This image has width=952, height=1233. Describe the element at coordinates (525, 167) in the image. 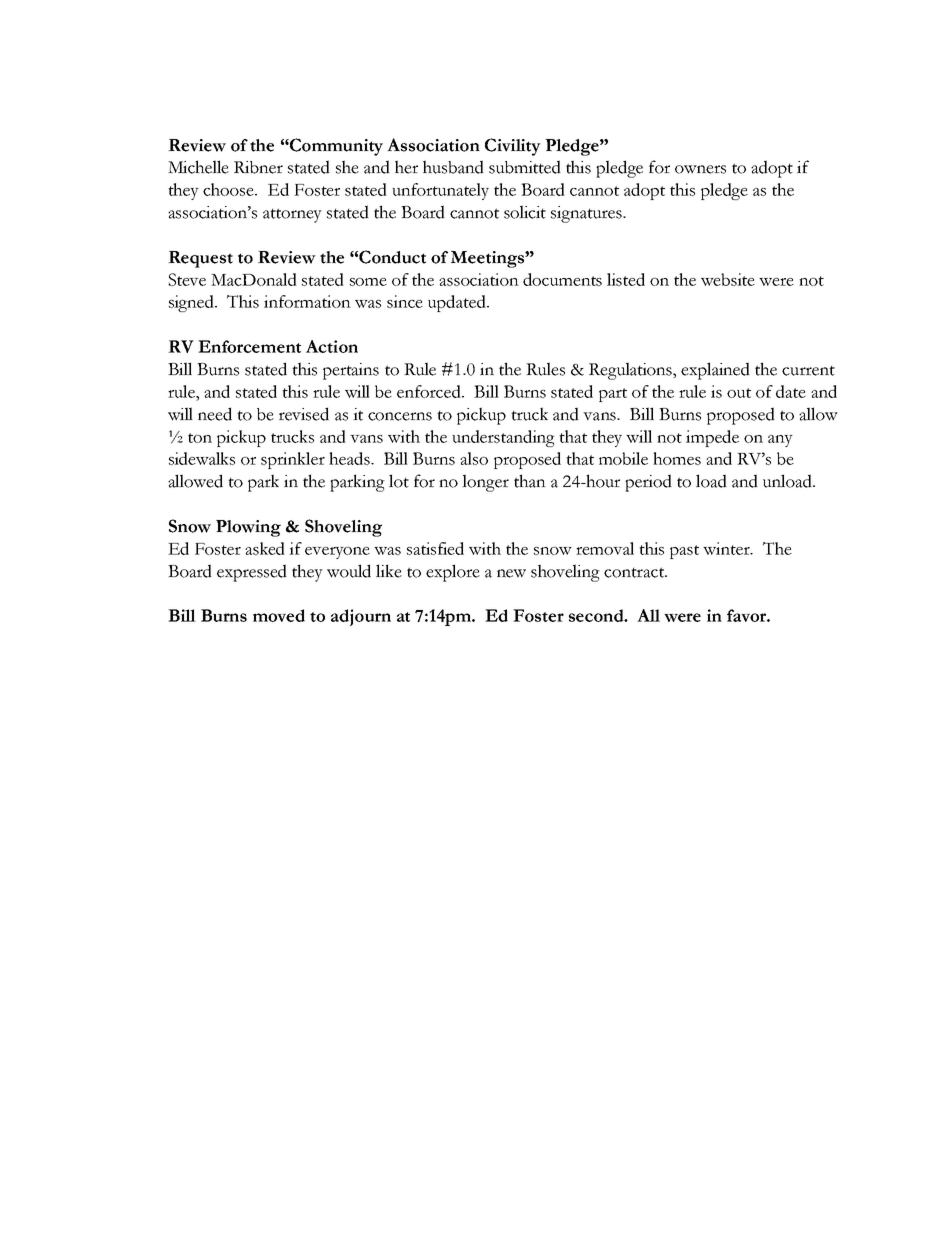

I see `submitted` at that location.
